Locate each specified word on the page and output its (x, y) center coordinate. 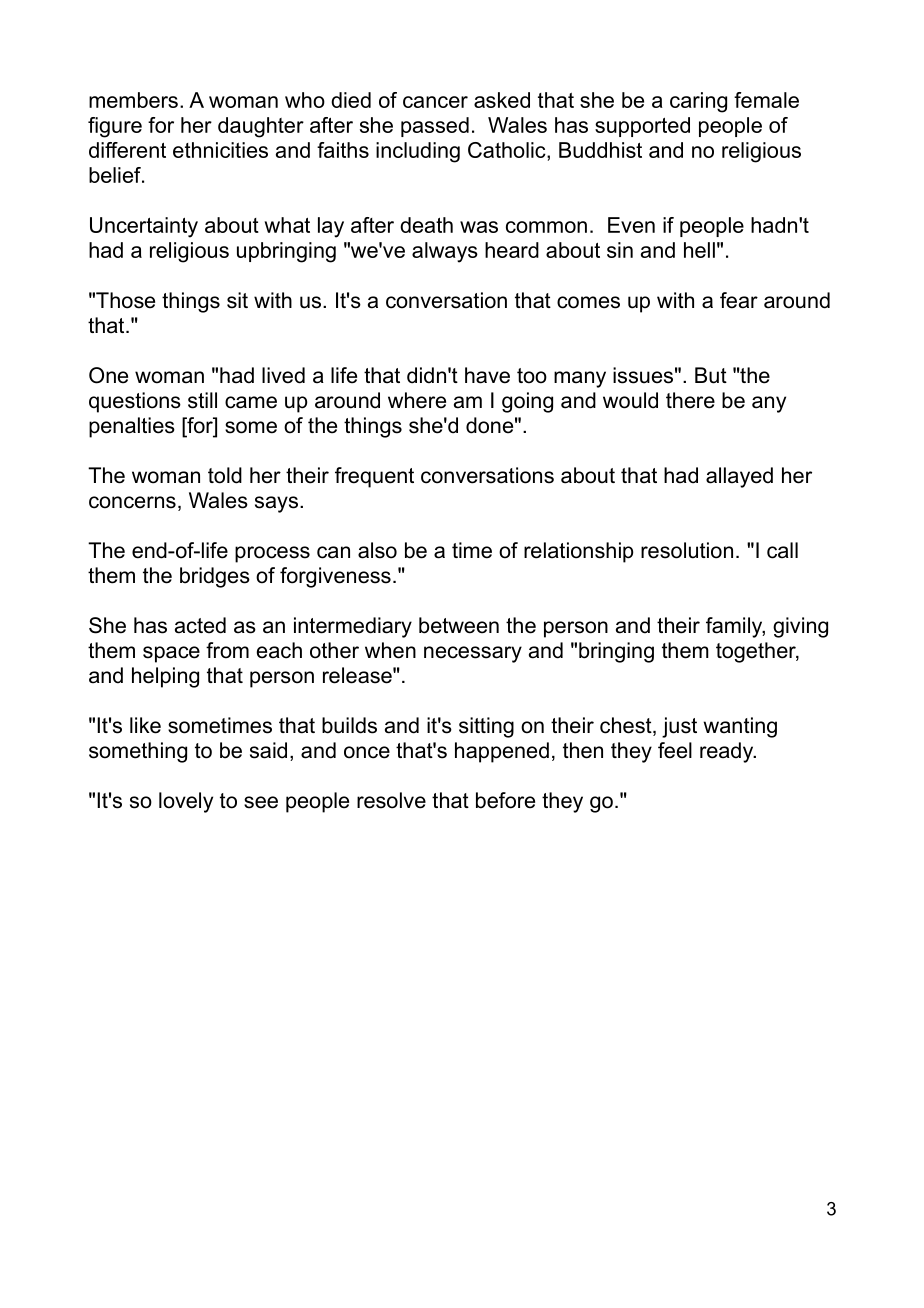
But (711, 375)
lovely (186, 802)
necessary (473, 654)
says (276, 504)
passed (435, 127)
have (487, 375)
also (377, 550)
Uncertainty (144, 227)
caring (698, 102)
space (171, 654)
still (202, 400)
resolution (687, 550)
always (445, 252)
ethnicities (220, 150)
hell (699, 250)
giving (800, 627)
